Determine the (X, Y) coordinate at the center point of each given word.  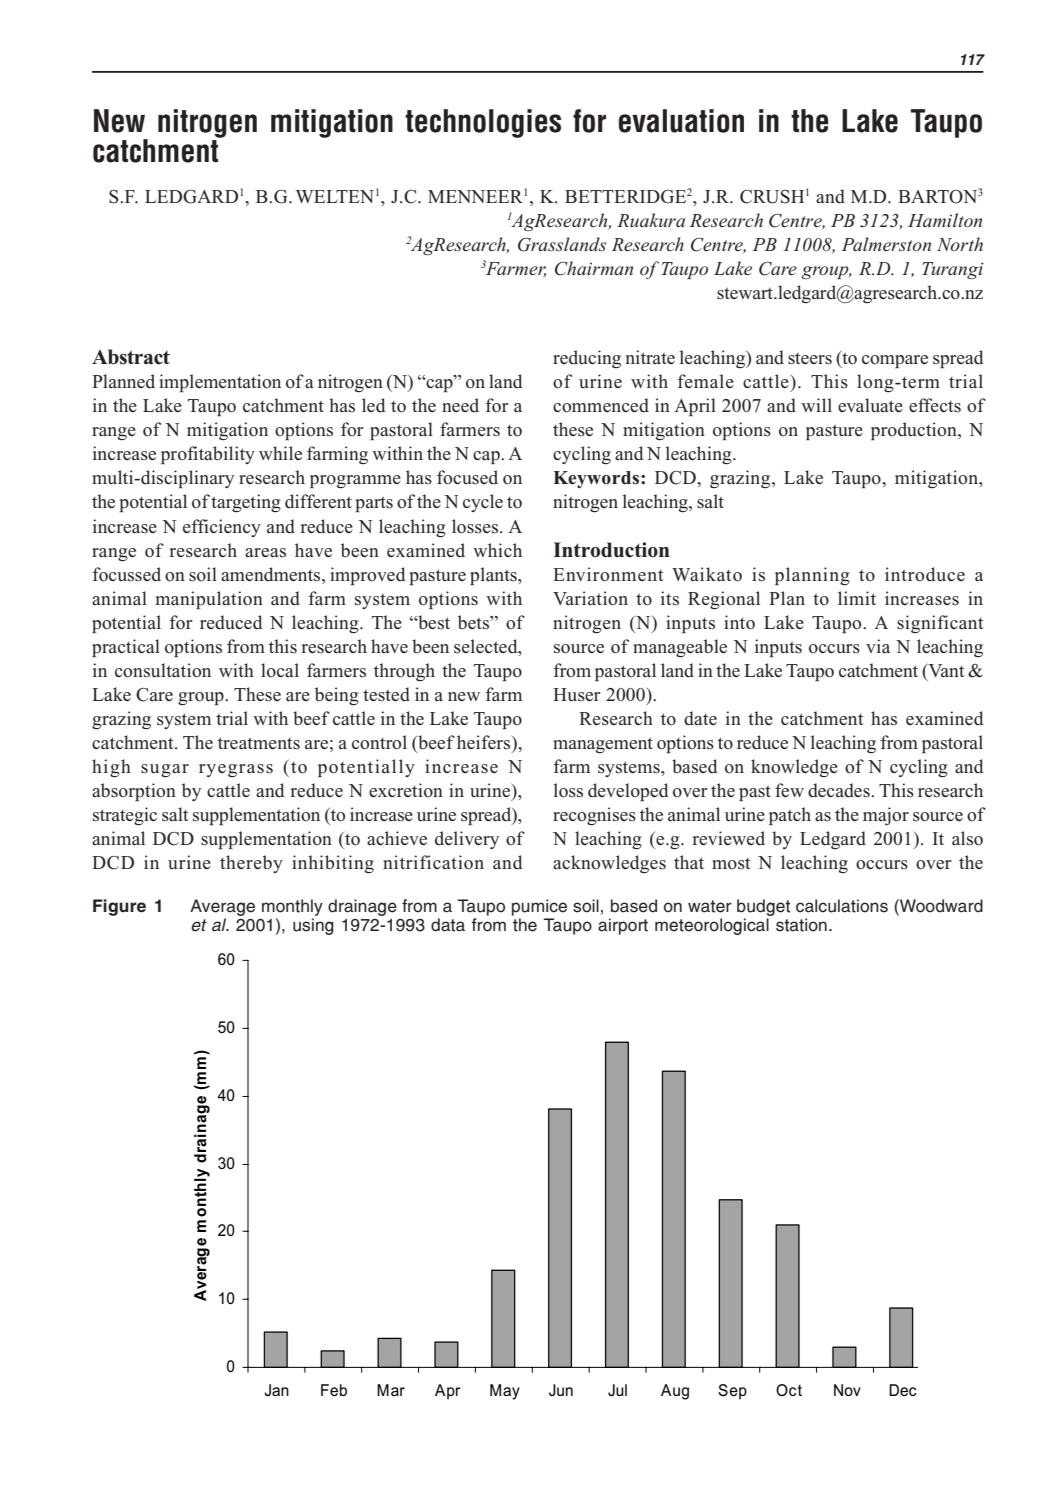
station (801, 925)
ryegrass (236, 770)
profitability (208, 455)
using (313, 926)
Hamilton (945, 220)
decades (840, 790)
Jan (276, 1390)
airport (623, 926)
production (915, 431)
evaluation (681, 121)
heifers (485, 742)
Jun (561, 1390)
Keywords (597, 479)
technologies (483, 123)
